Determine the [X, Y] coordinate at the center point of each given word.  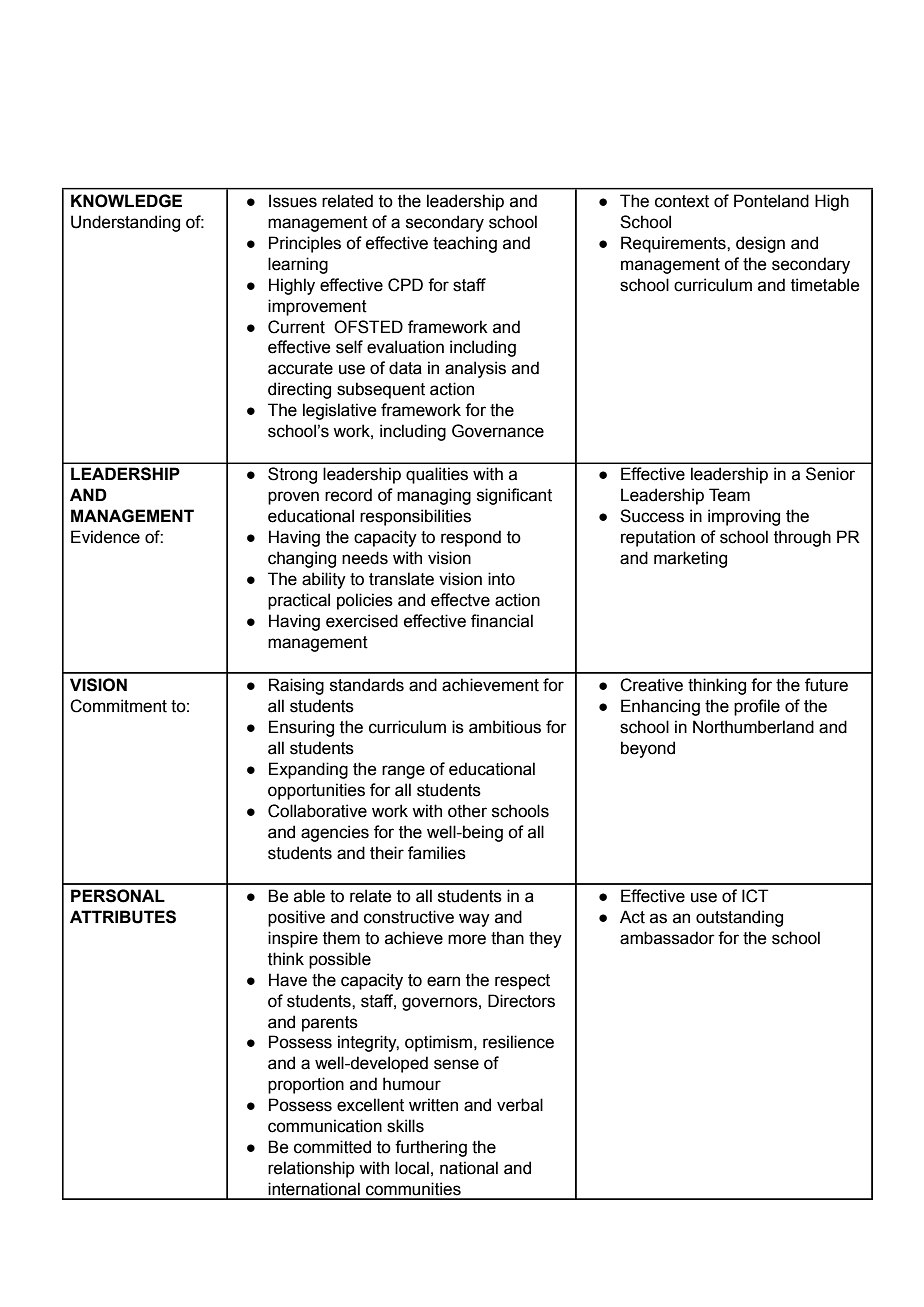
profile [757, 707]
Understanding [125, 223]
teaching [465, 244]
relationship [311, 1169]
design [760, 244]
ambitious [505, 727]
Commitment [118, 706]
